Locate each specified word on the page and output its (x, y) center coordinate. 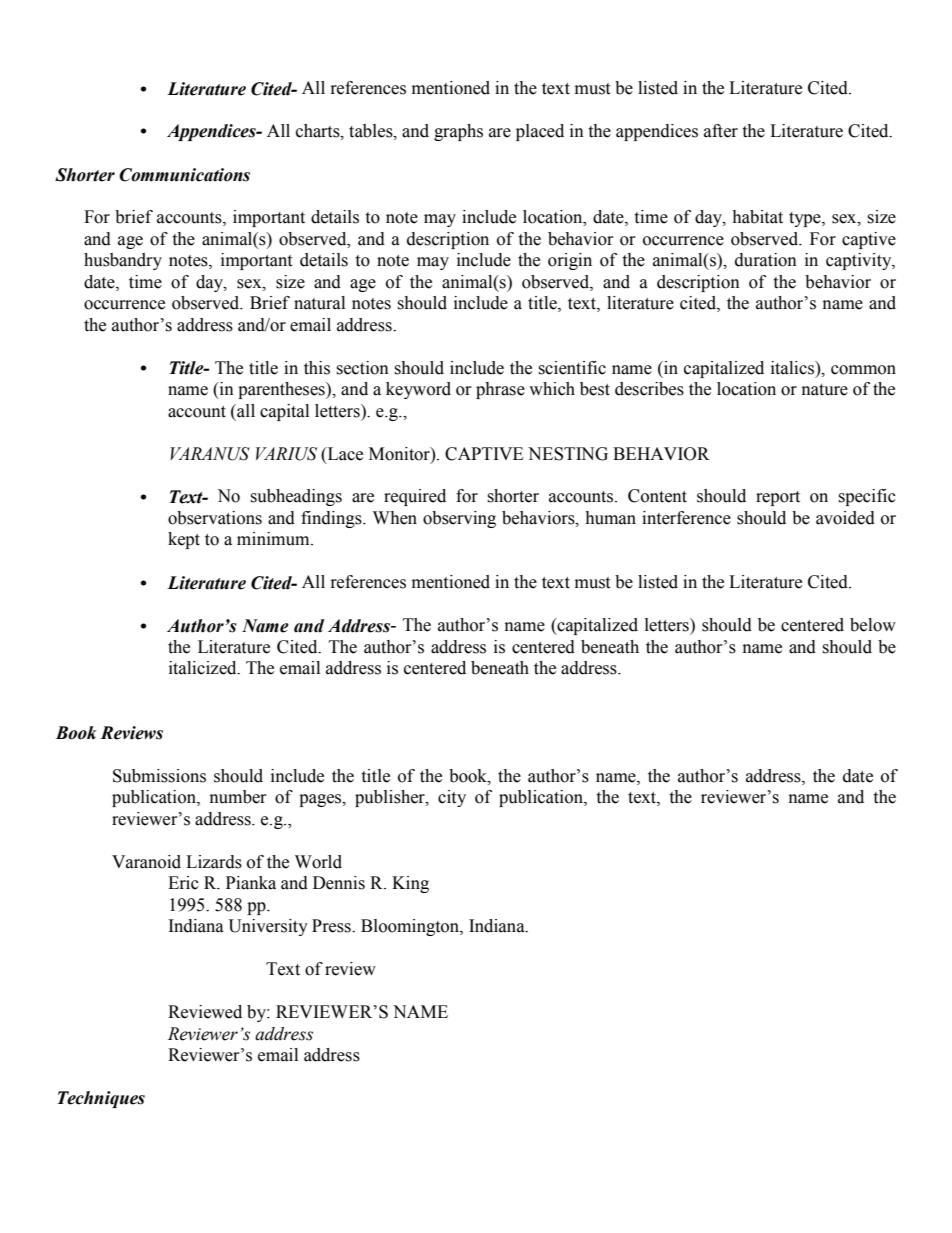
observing (459, 519)
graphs (458, 132)
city (452, 798)
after (721, 131)
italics (793, 368)
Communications (184, 175)
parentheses (282, 390)
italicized (204, 668)
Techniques (101, 1099)
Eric (183, 883)
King (410, 884)
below (873, 625)
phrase (500, 390)
